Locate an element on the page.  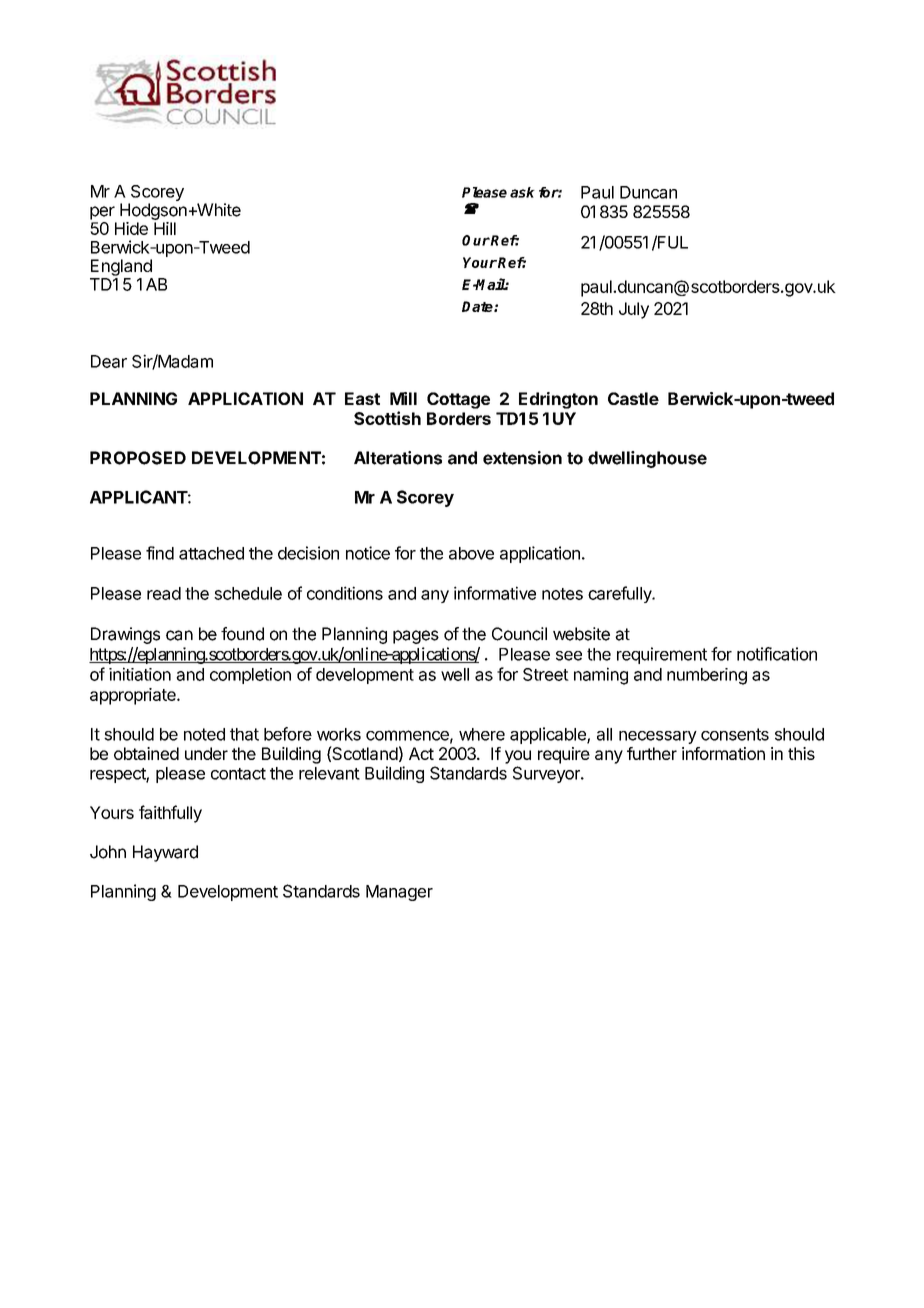
ask is located at coordinates (522, 192).
